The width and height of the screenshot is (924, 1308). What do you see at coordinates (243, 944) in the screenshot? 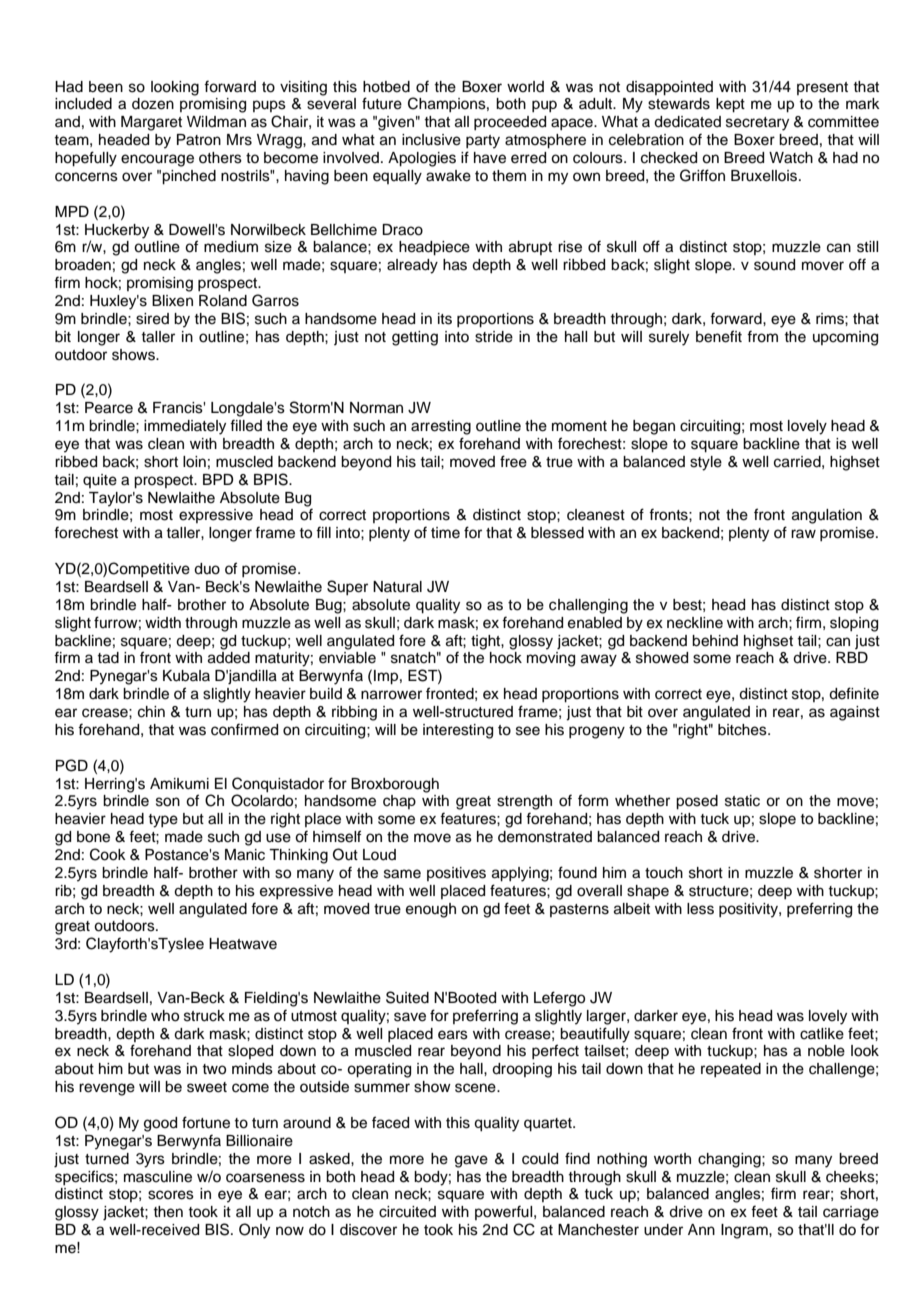
I see `Heatwave` at bounding box center [243, 944].
